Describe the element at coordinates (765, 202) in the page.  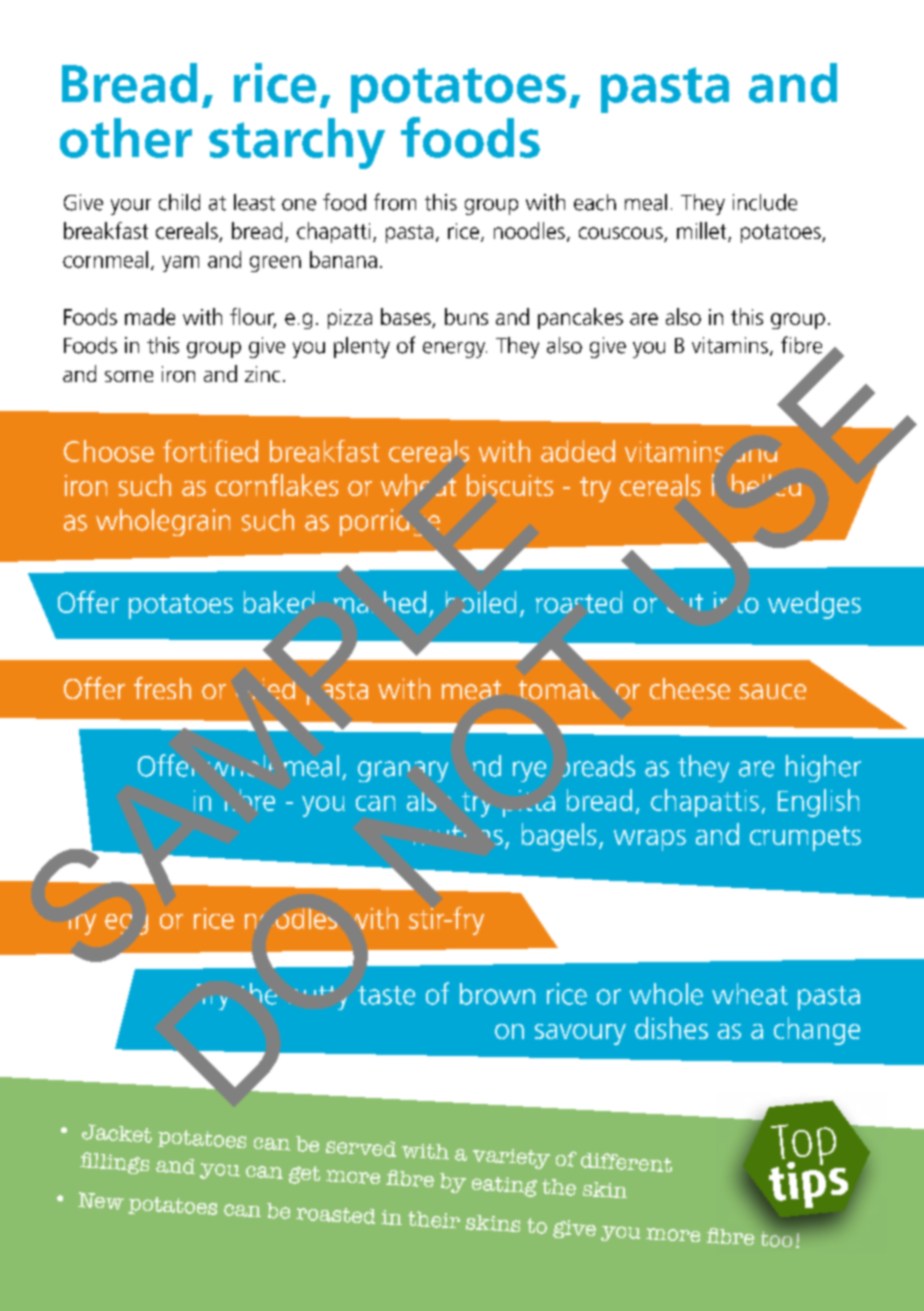
I see `include` at that location.
